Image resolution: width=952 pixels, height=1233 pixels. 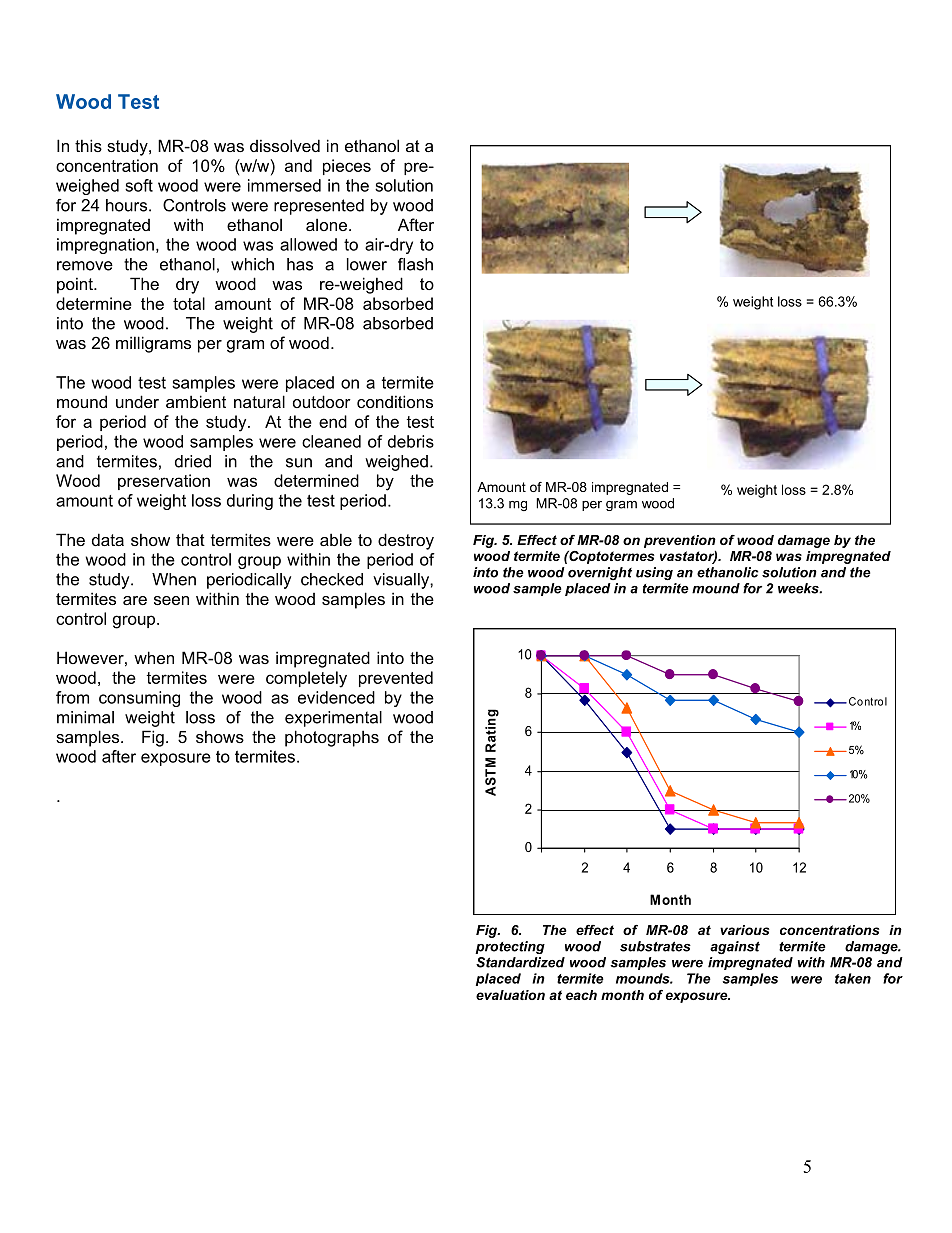 What do you see at coordinates (654, 573) in the page?
I see `using` at bounding box center [654, 573].
